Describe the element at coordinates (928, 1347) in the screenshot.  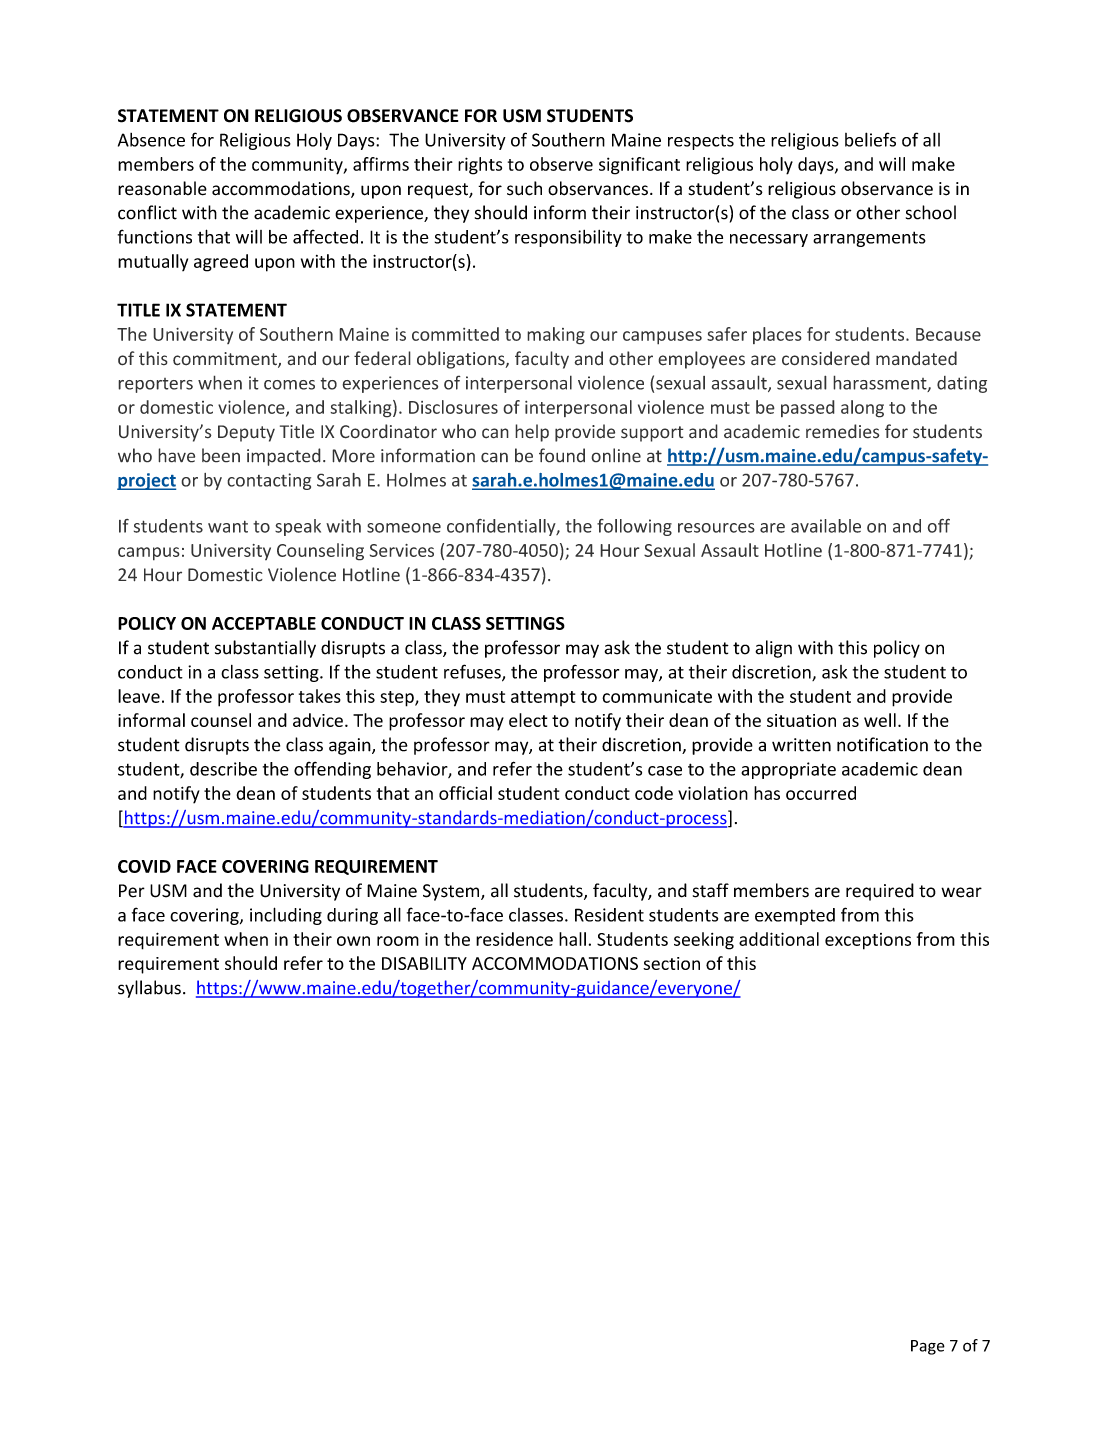
I see `Page` at that location.
